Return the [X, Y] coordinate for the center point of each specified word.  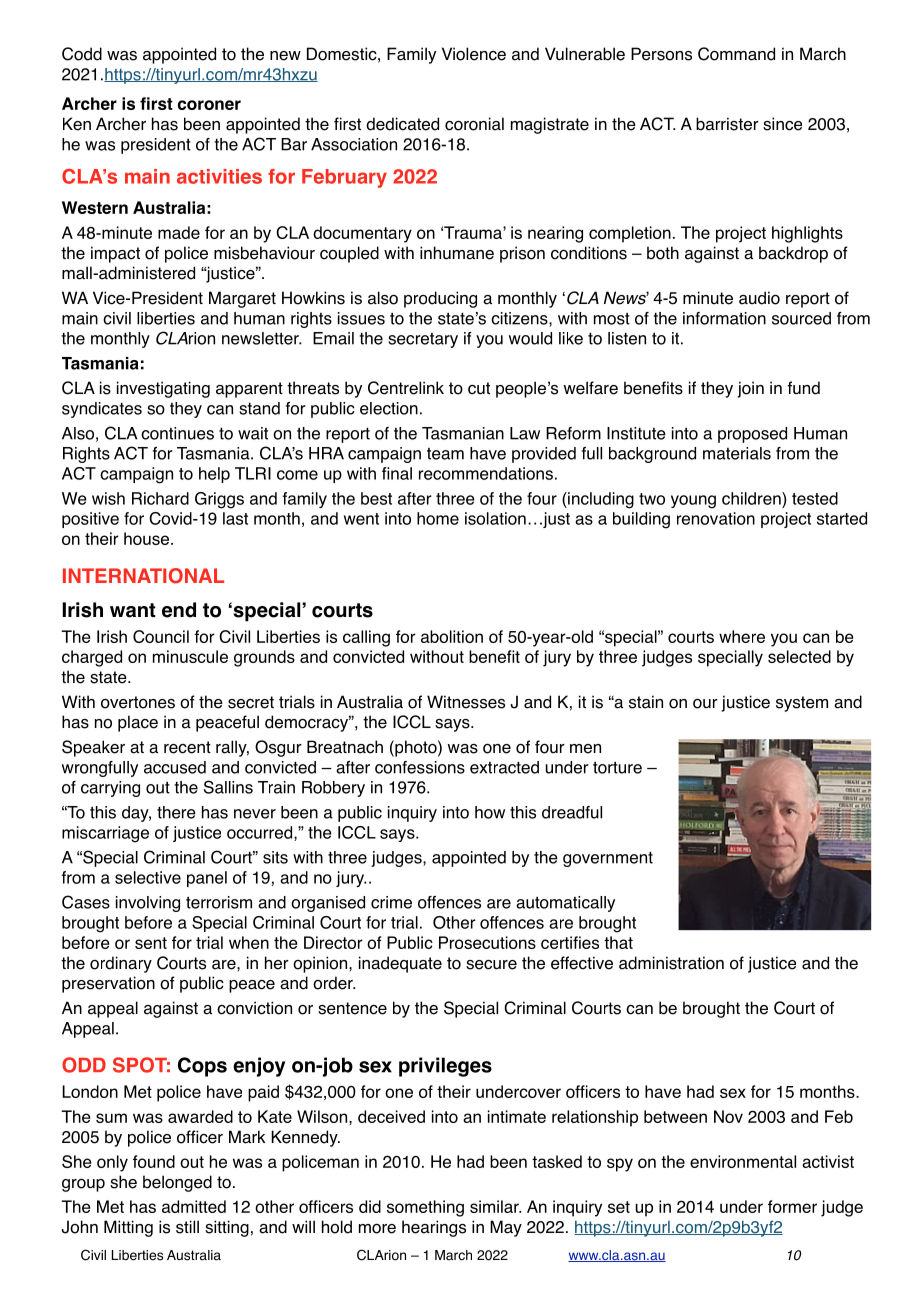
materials [737, 453]
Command [736, 54]
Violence [474, 54]
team [445, 454]
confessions [420, 767]
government [608, 859]
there [176, 812]
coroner [209, 105]
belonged [177, 1183]
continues [177, 433]
